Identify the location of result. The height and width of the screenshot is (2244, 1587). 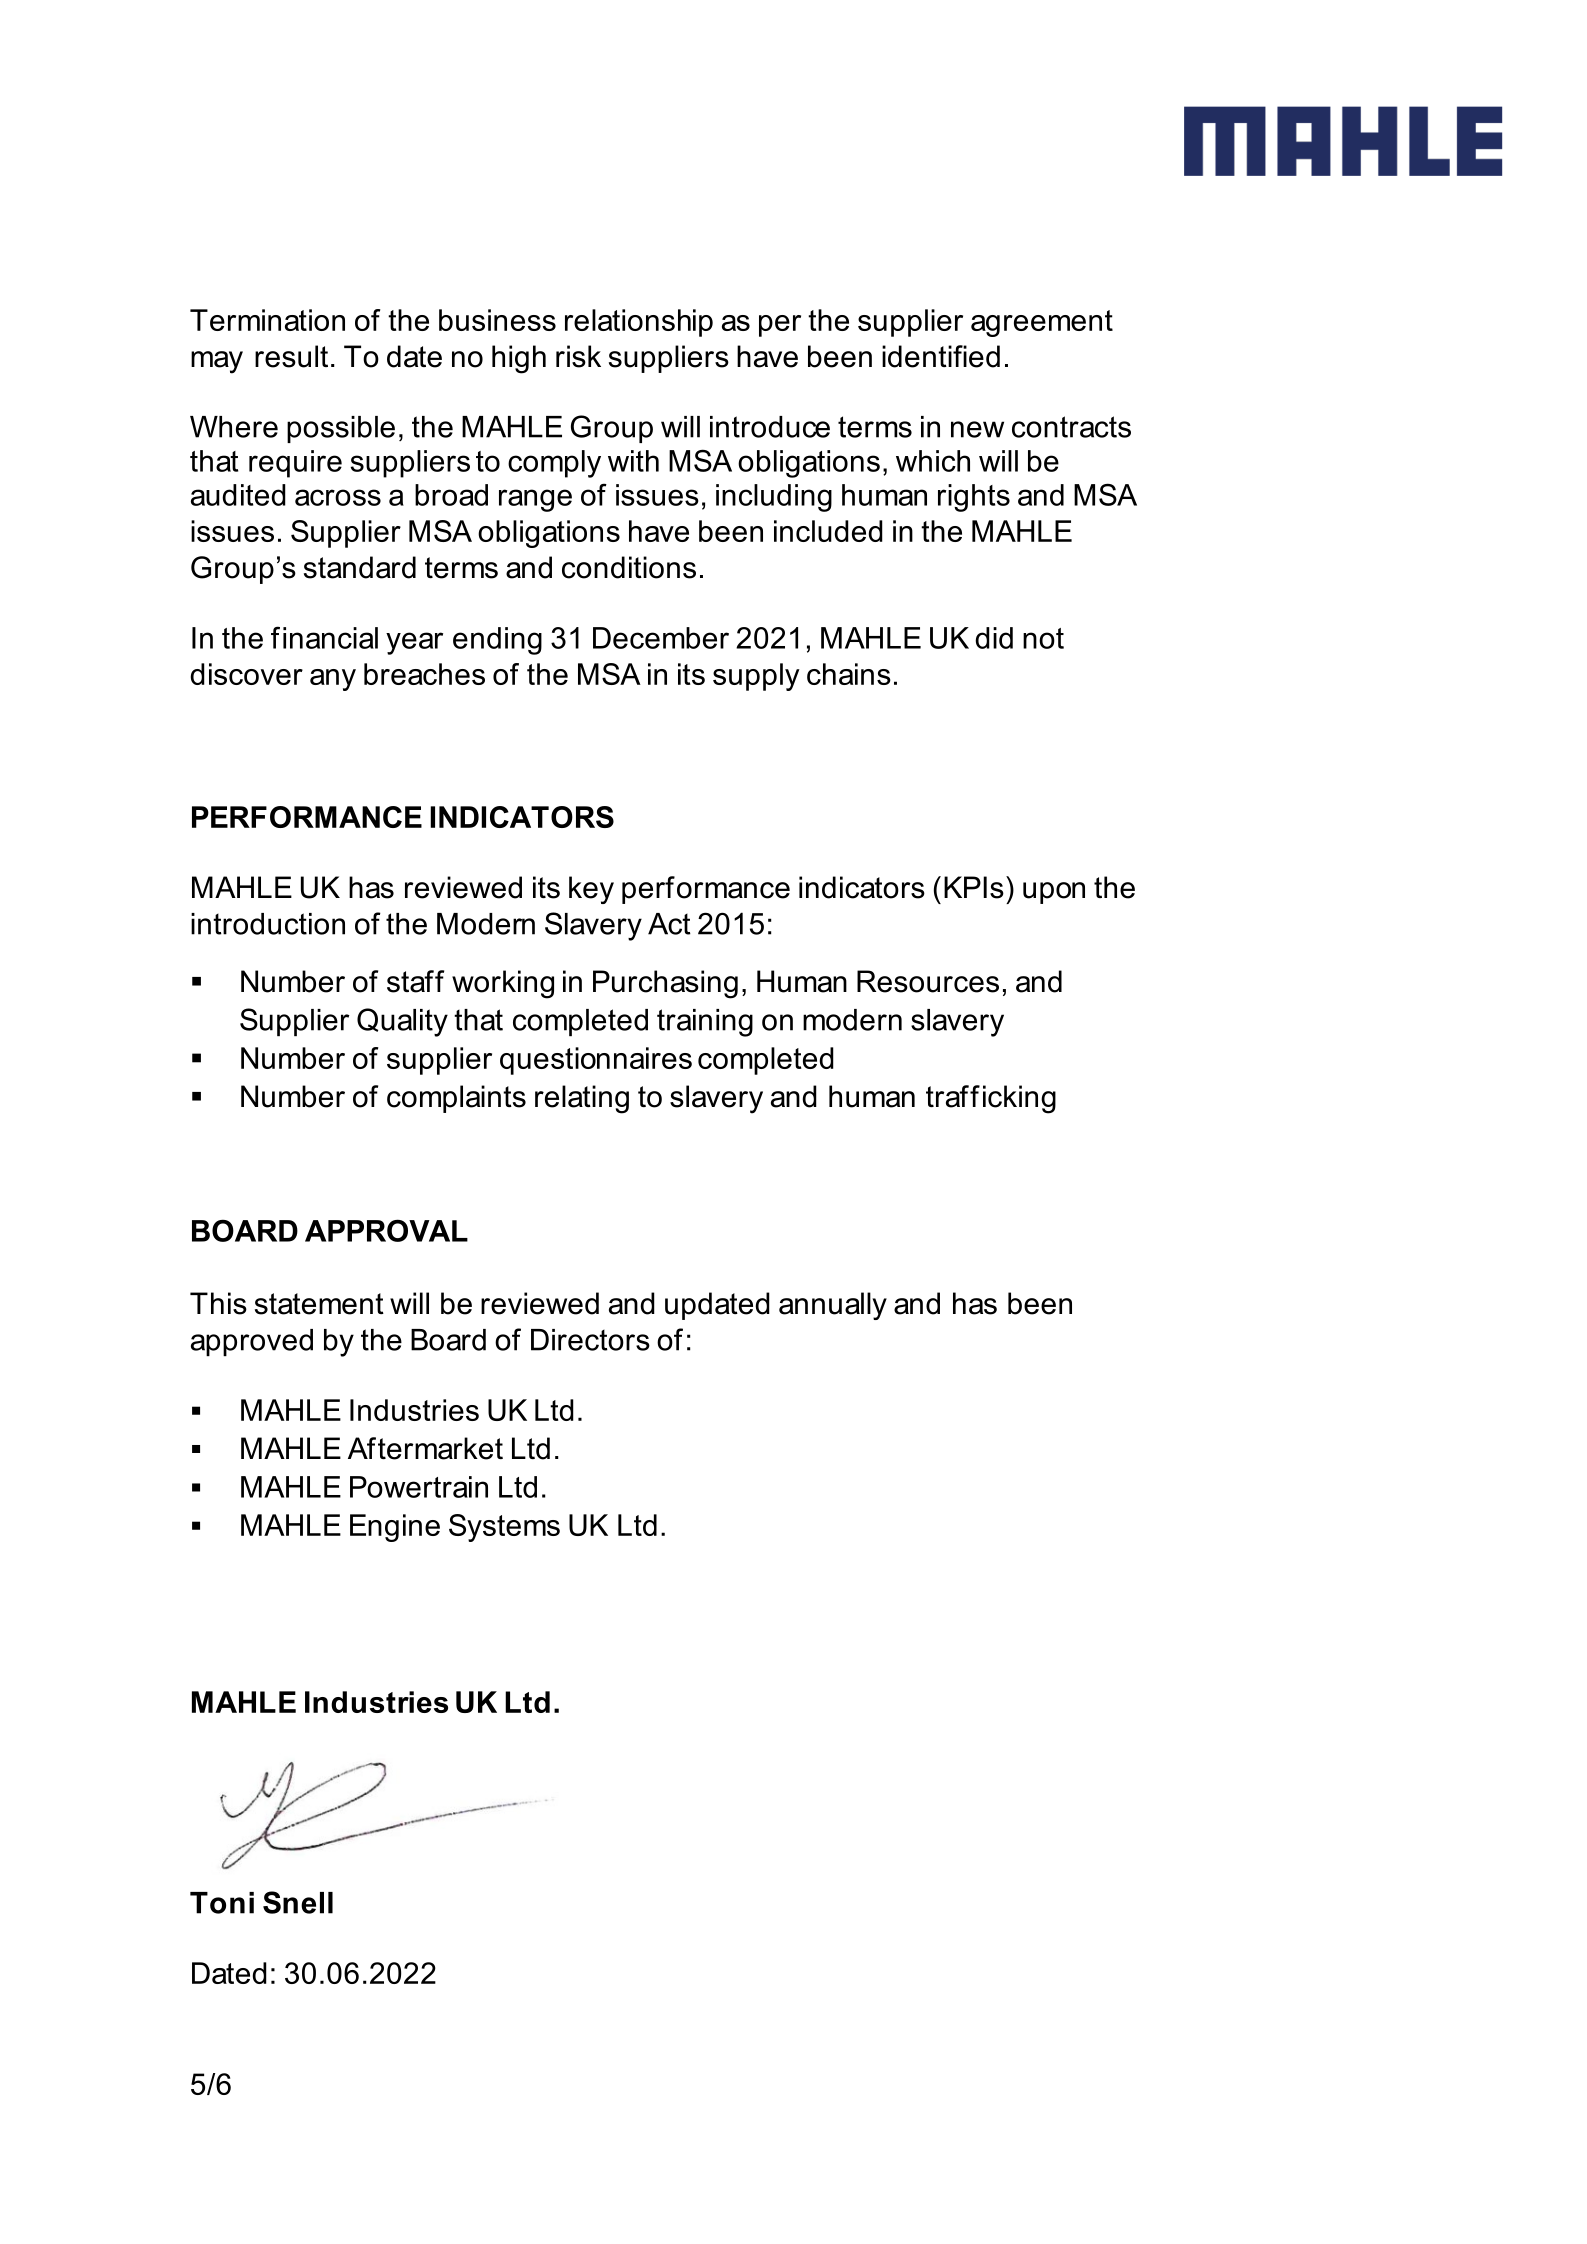
(291, 356).
